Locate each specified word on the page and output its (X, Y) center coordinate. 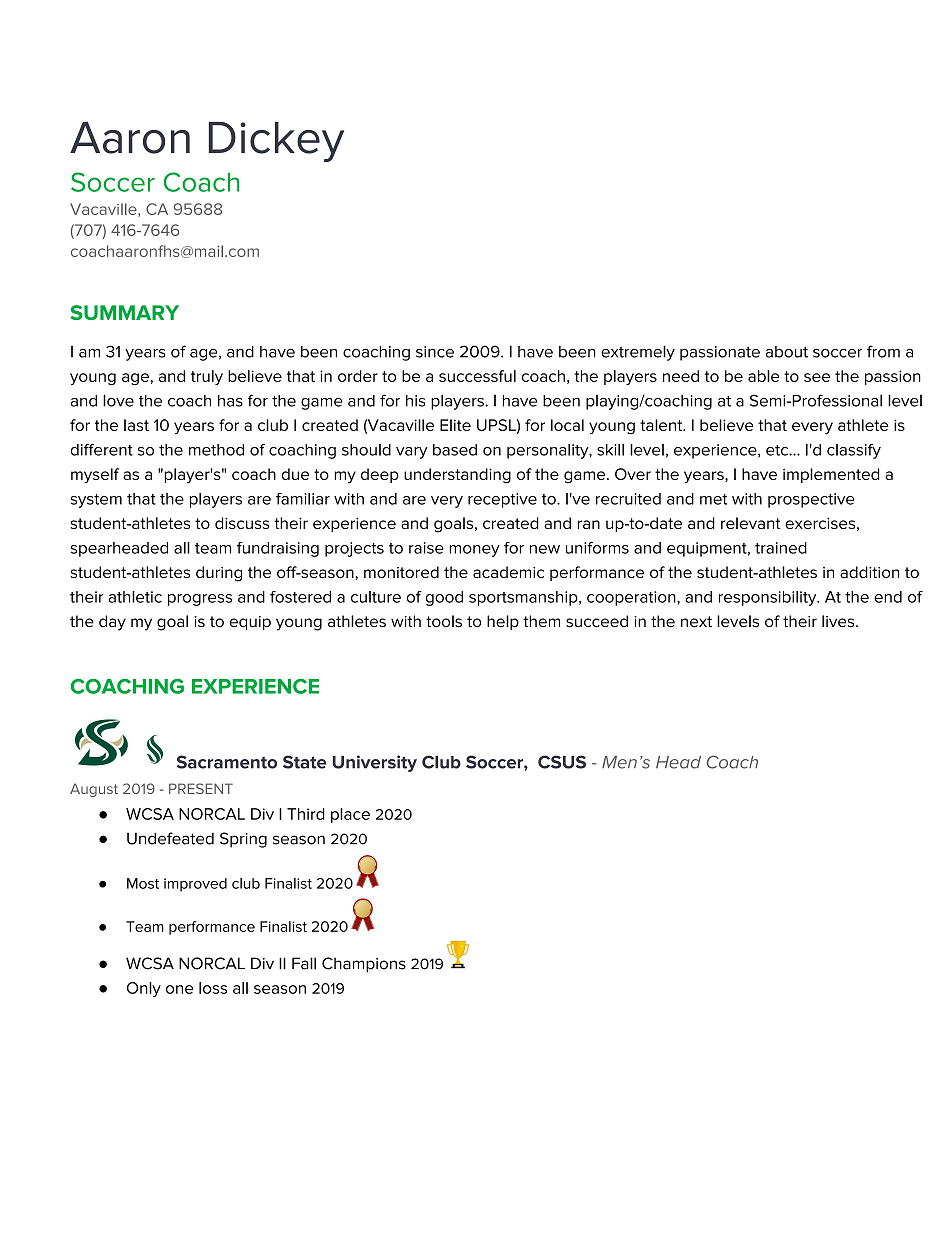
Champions (364, 965)
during (219, 574)
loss (213, 988)
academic (508, 572)
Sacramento (227, 762)
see (817, 377)
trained (781, 548)
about (787, 352)
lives (839, 621)
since (435, 352)
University (375, 763)
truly (207, 377)
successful (477, 376)
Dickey (276, 142)
